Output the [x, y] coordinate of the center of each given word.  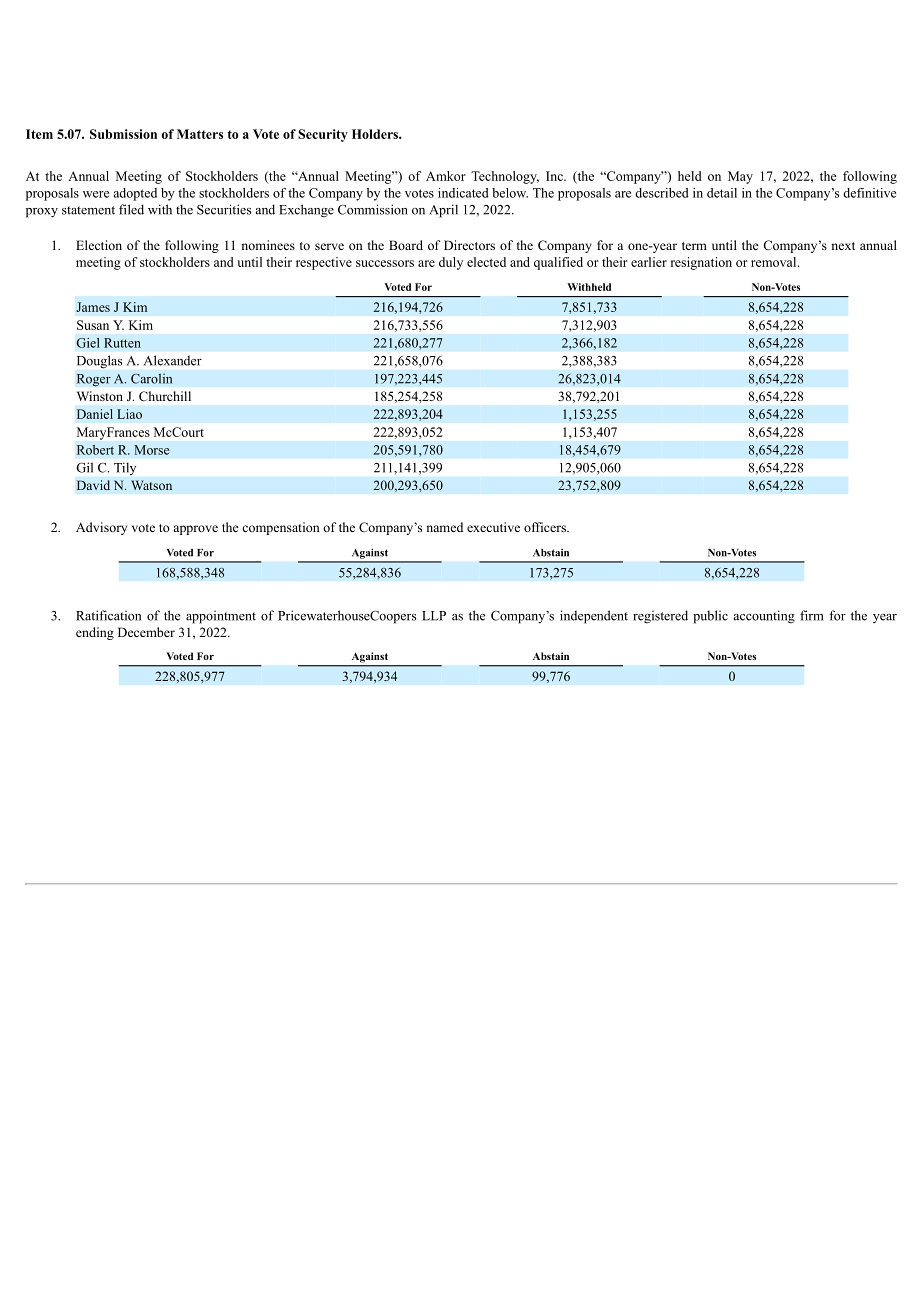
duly [451, 263]
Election [99, 245]
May [740, 177]
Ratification [108, 615]
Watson [151, 485]
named [444, 527]
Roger [93, 380]
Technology [505, 177]
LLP [434, 616]
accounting [764, 617]
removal [775, 262]
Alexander [173, 360]
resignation [701, 263]
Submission [123, 134]
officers [546, 527]
